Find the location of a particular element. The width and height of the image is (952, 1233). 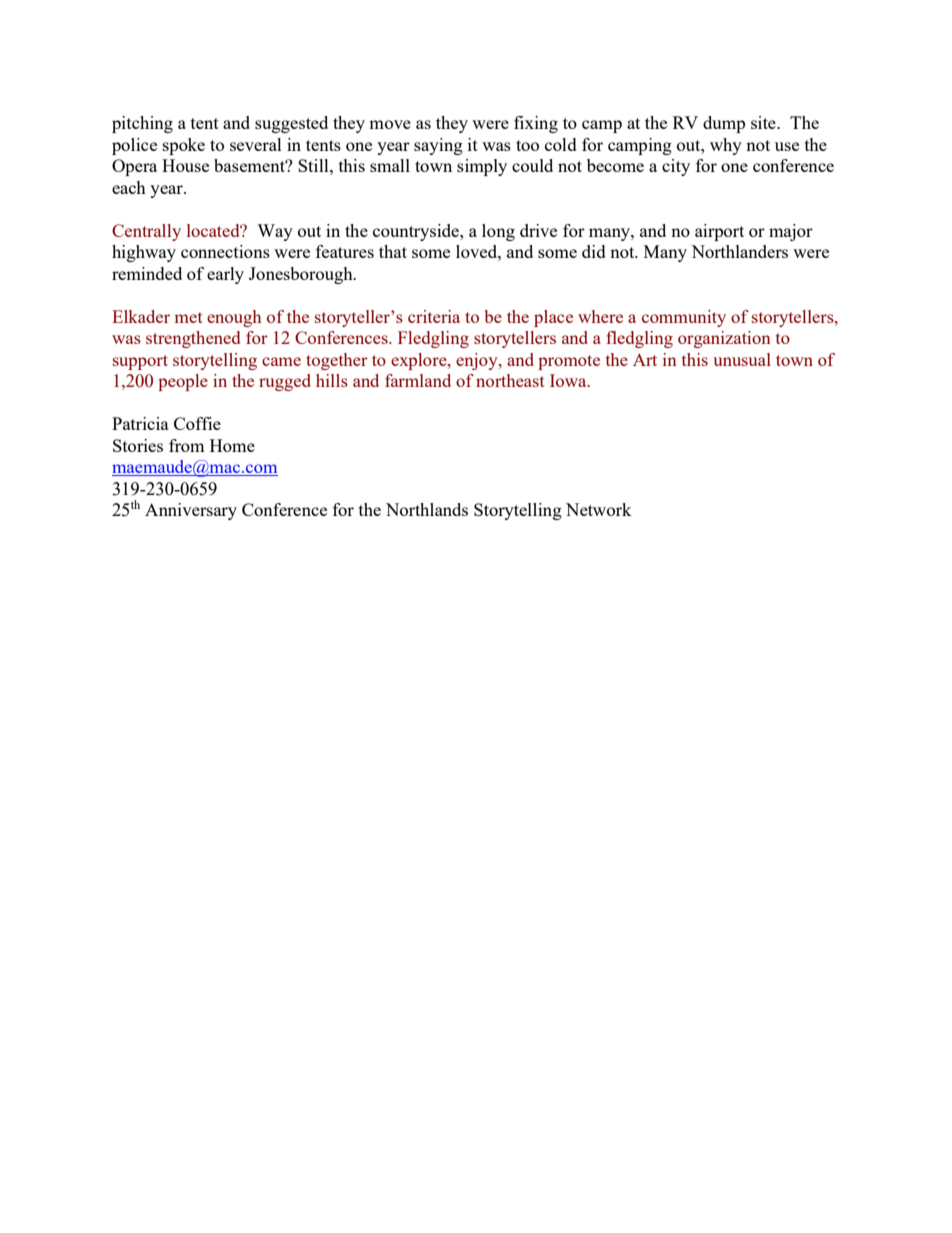

Network is located at coordinates (598, 509).
